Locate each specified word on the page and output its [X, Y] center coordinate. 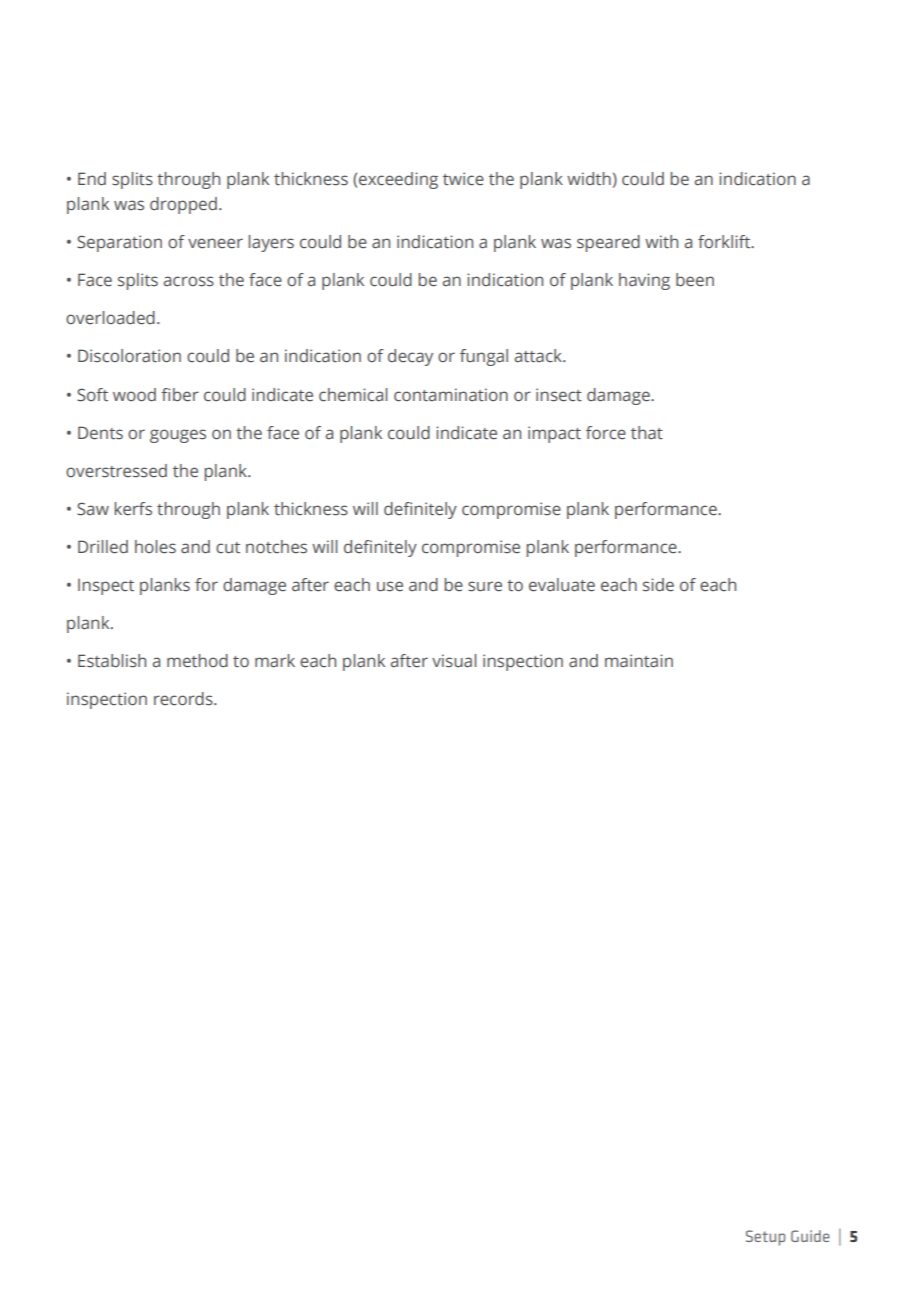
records [184, 699]
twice [463, 179]
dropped [183, 205]
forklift [725, 242]
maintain [639, 661]
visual [454, 661]
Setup [765, 1238]
